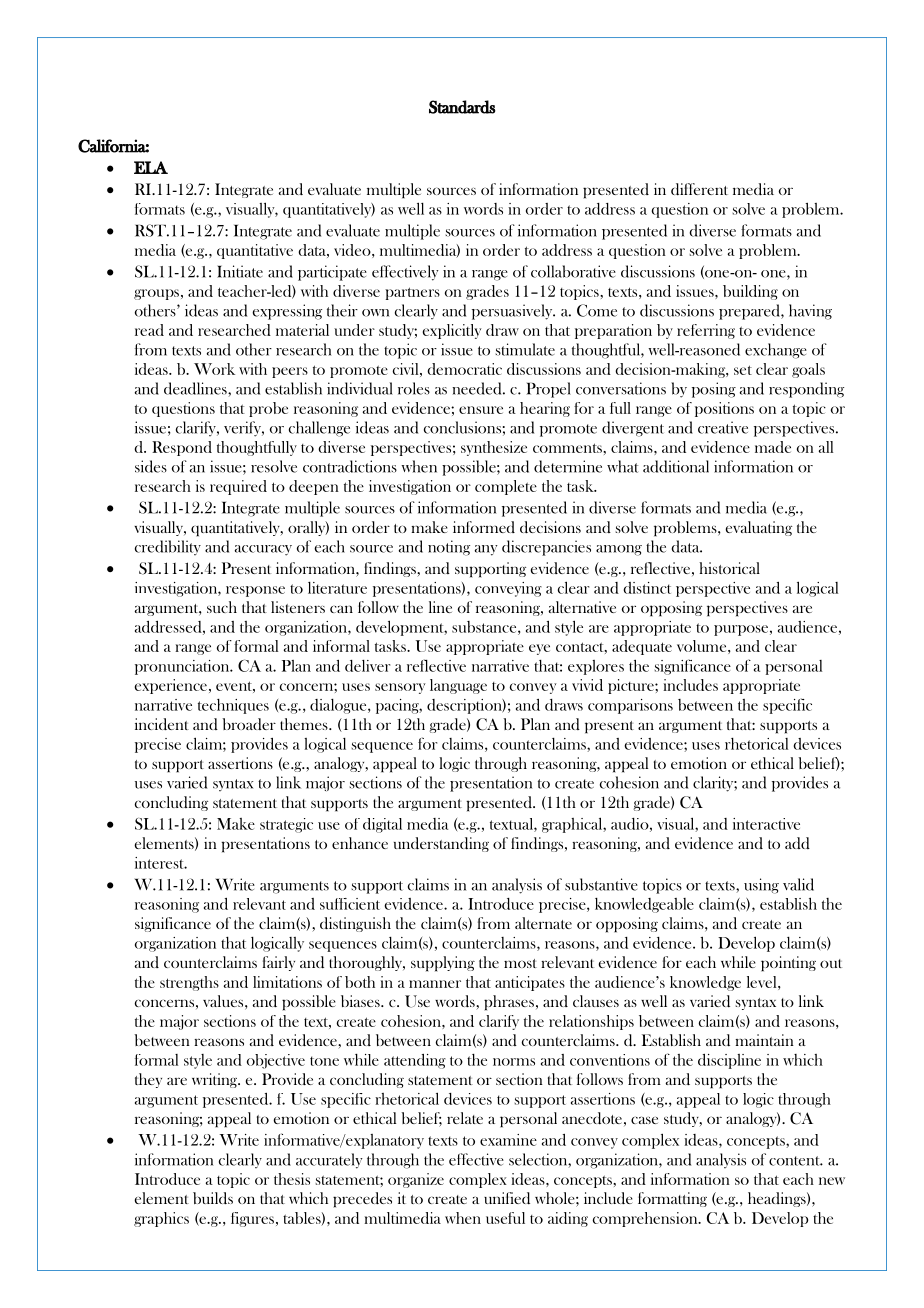  Describe the element at coordinates (642, 647) in the screenshot. I see `adequate` at that location.
